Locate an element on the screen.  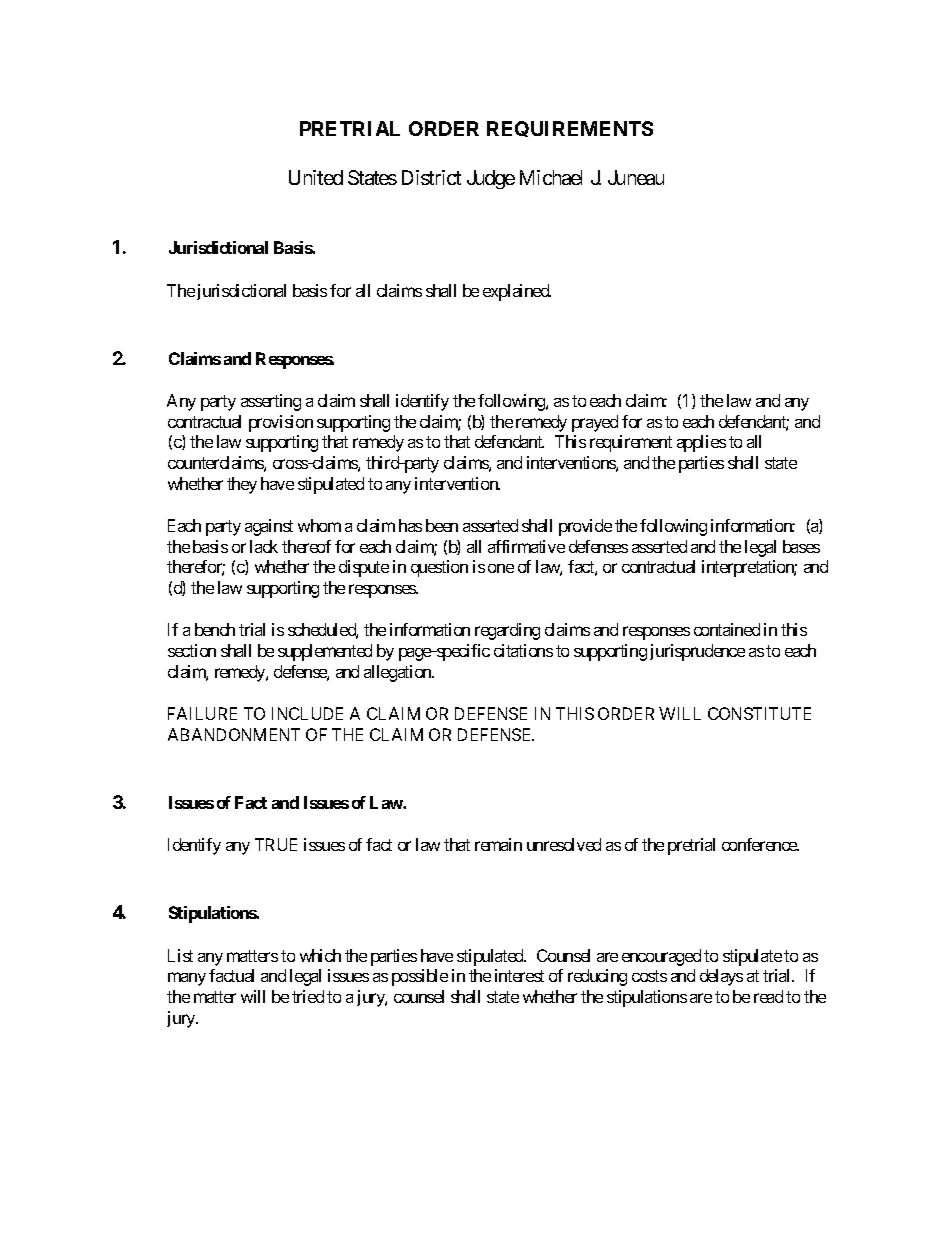
applies is located at coordinates (701, 443).
